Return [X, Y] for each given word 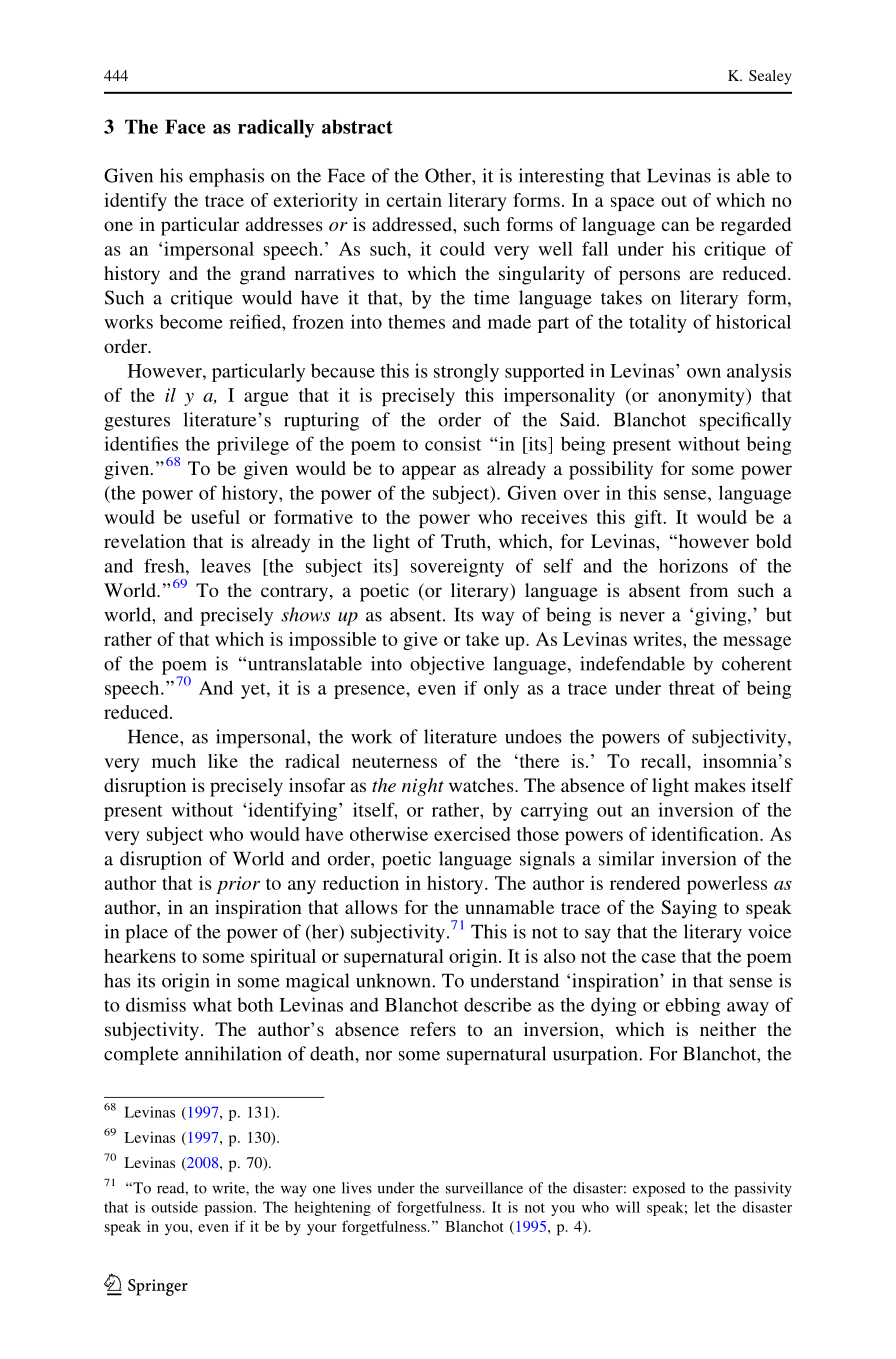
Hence [154, 736]
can [675, 226]
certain [414, 200]
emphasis [226, 177]
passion [229, 1208]
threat [692, 688]
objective [447, 665]
